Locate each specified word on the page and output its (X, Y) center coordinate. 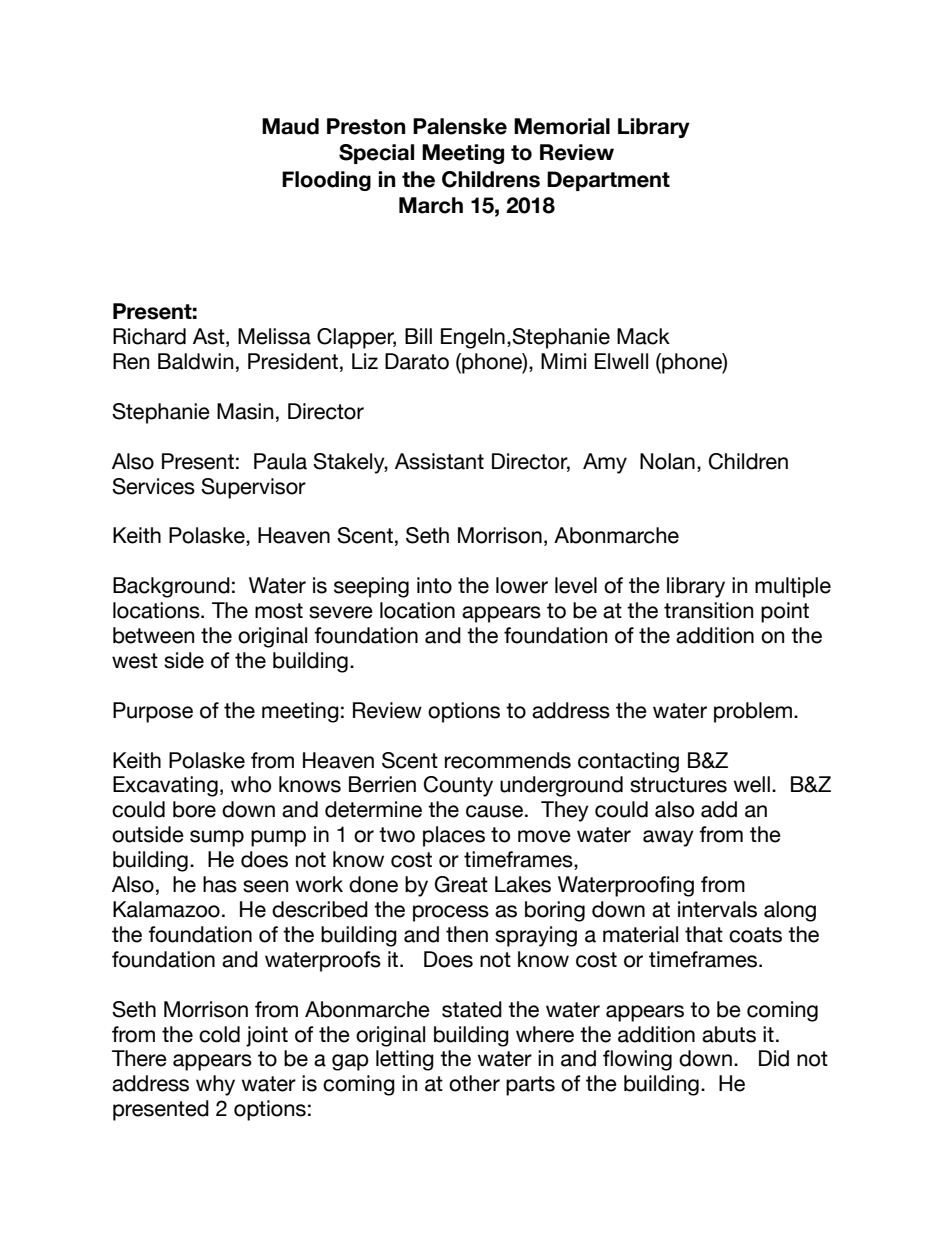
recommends (508, 760)
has (220, 884)
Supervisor (253, 488)
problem (753, 712)
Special (376, 154)
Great (461, 884)
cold (219, 1034)
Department (608, 181)
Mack (643, 336)
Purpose (153, 712)
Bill (418, 336)
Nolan (667, 461)
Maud (290, 126)
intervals (717, 909)
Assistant (439, 461)
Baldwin (195, 361)
